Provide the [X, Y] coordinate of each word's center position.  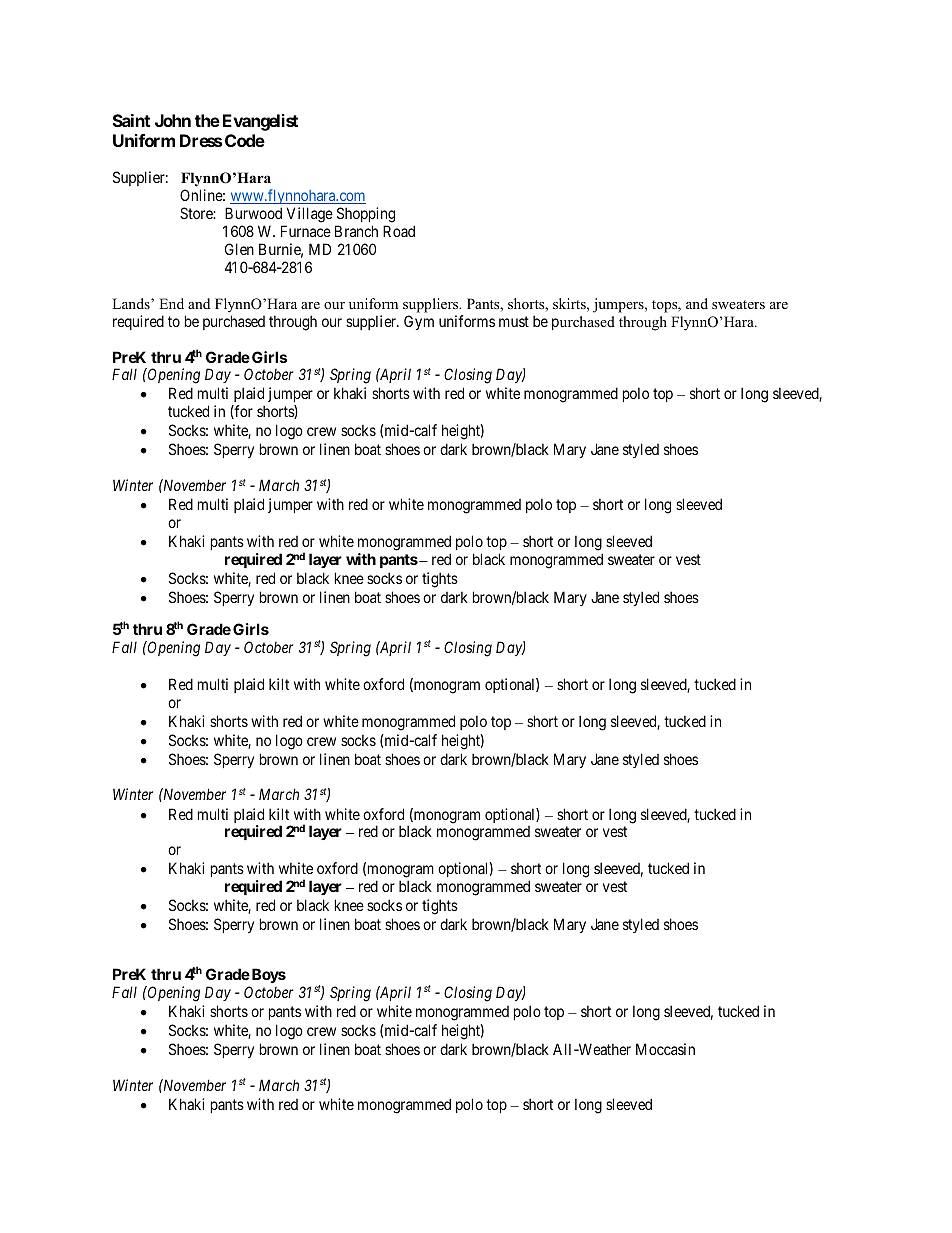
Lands [132, 303]
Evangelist [260, 122]
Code [245, 140]
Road [399, 231]
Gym [419, 322]
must [514, 321]
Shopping [365, 216]
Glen [239, 249]
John [173, 120]
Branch [356, 231]
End [171, 303]
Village [308, 216]
